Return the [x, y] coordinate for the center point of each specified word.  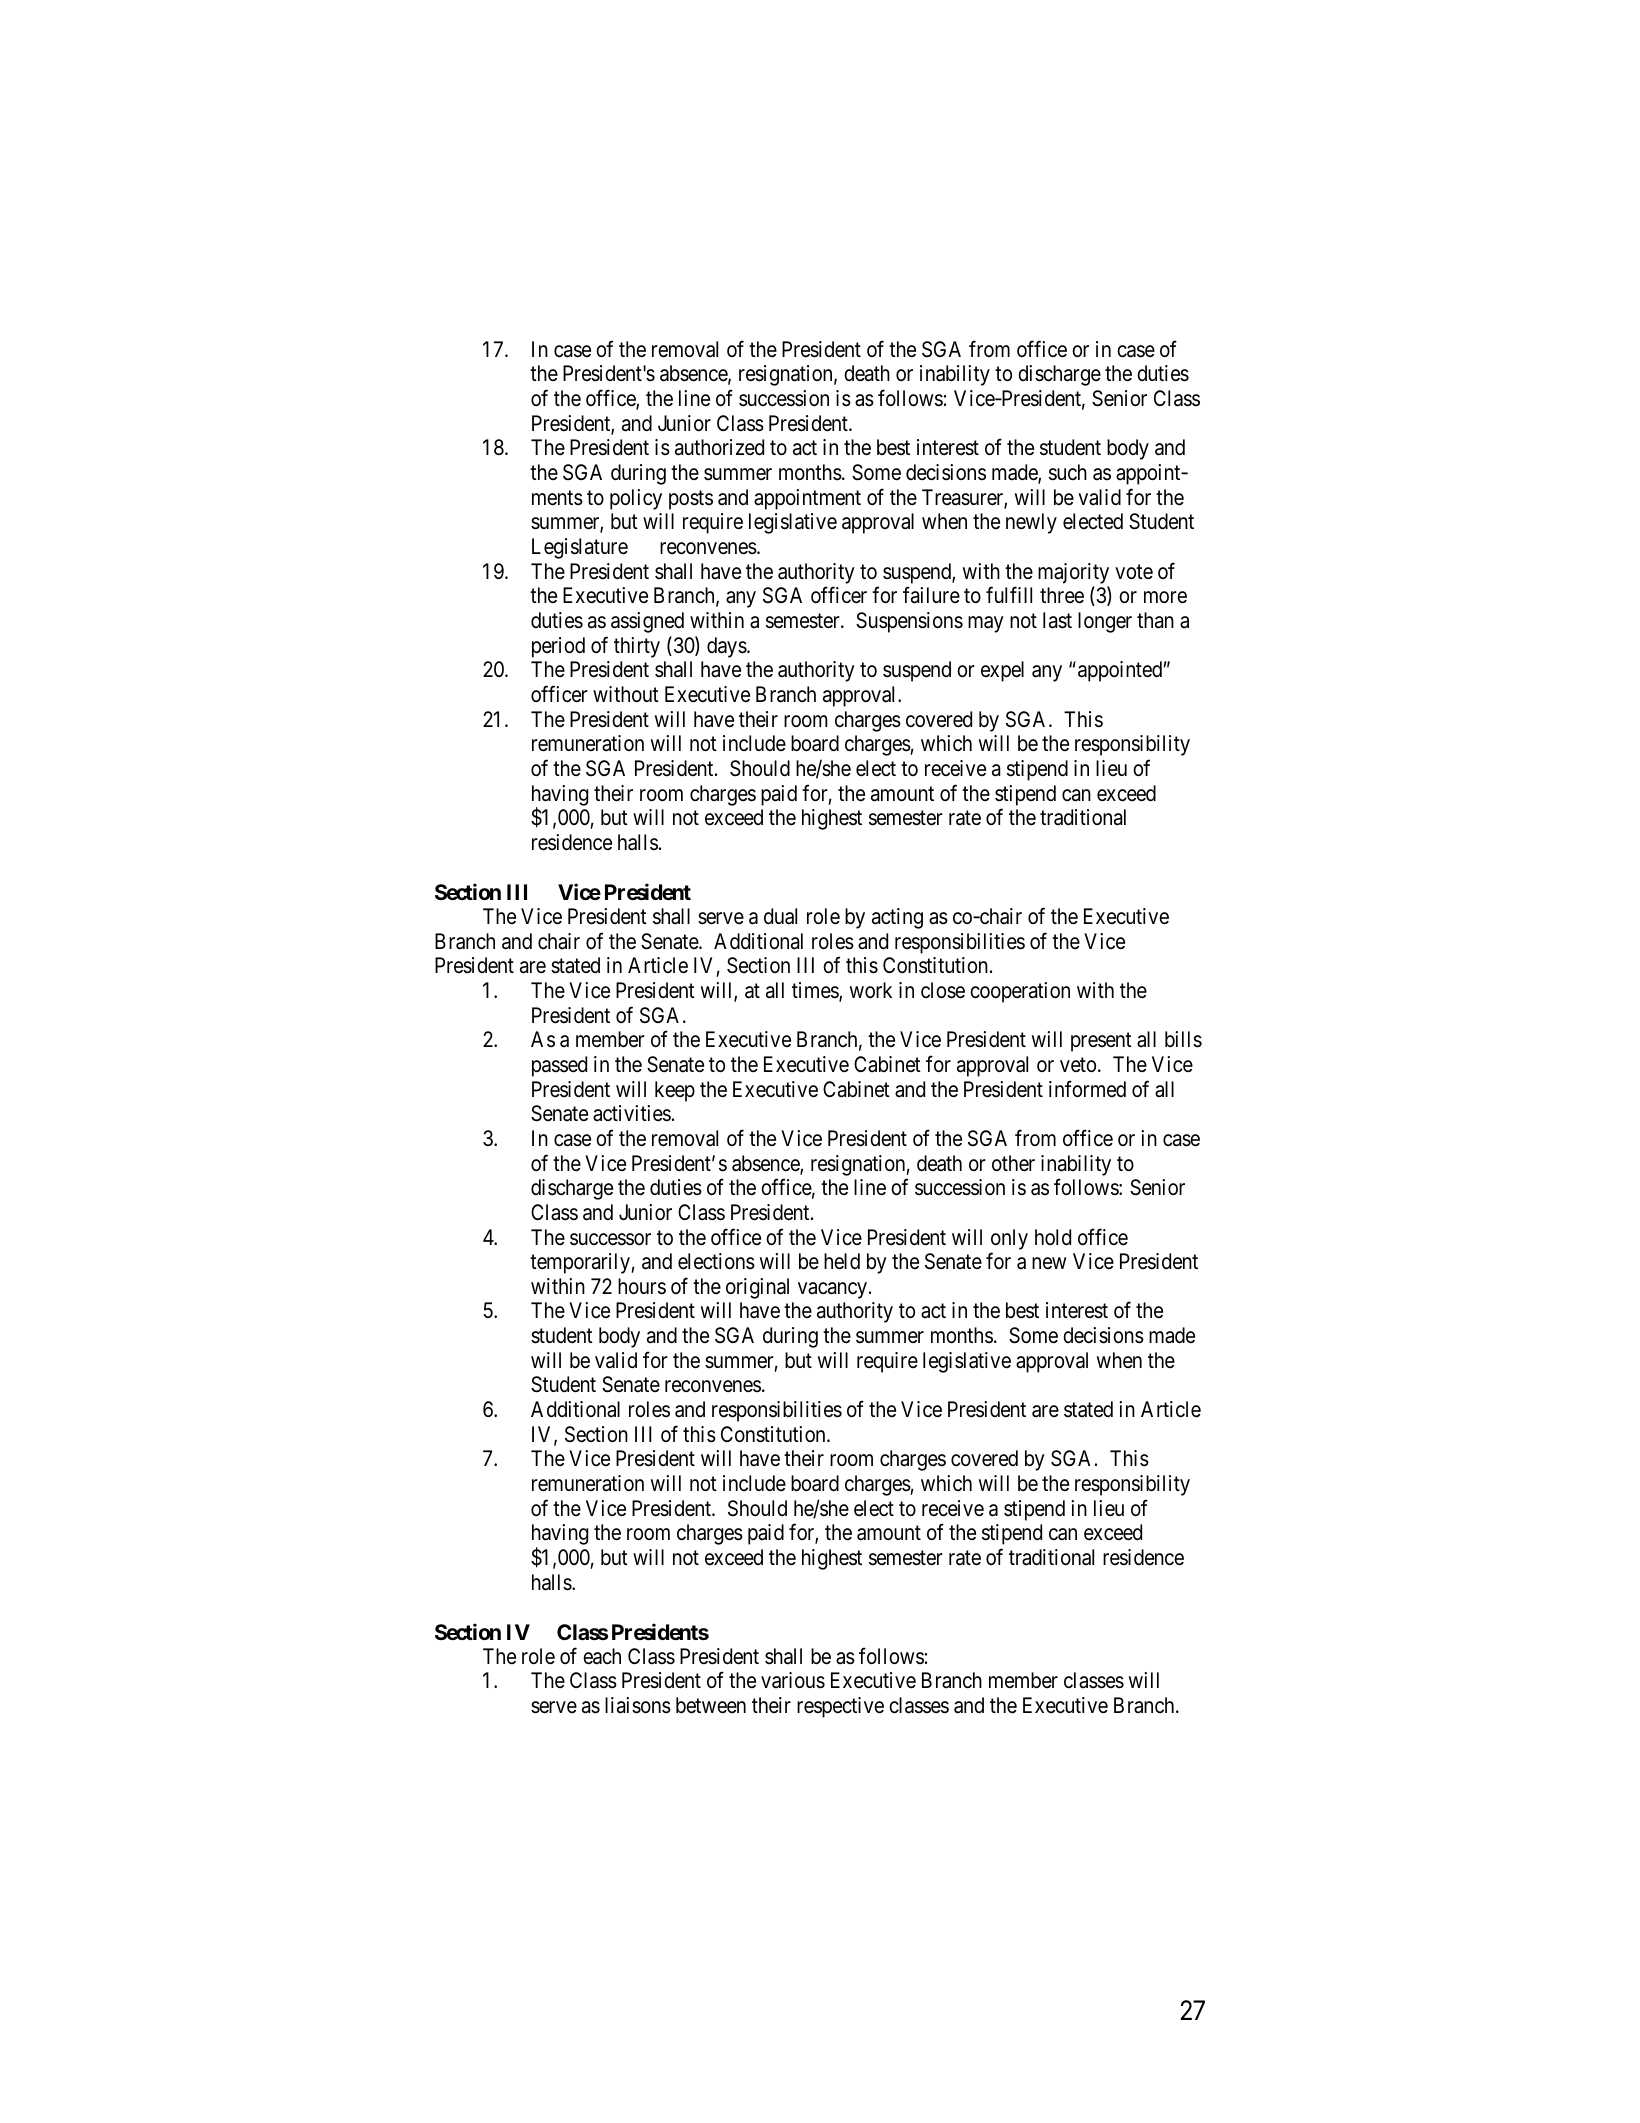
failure [931, 595]
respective [840, 1707]
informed [1087, 1089]
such [1068, 472]
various [793, 1680]
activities [632, 1113]
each [602, 1656]
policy [636, 499]
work [871, 990]
